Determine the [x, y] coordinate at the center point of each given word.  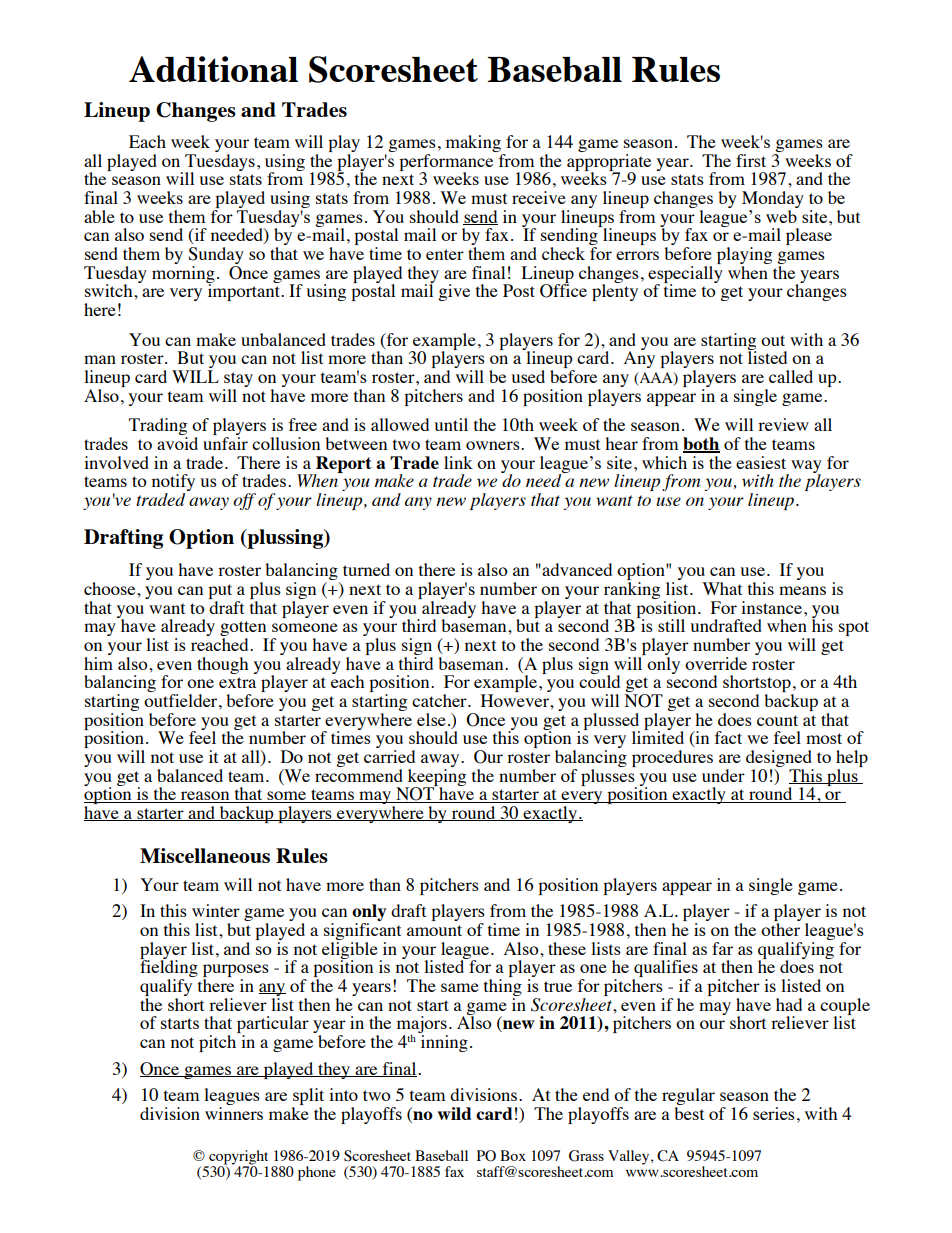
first [751, 160]
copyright [237, 1158]
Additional [213, 69]
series [774, 1113]
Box [513, 1155]
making [473, 143]
